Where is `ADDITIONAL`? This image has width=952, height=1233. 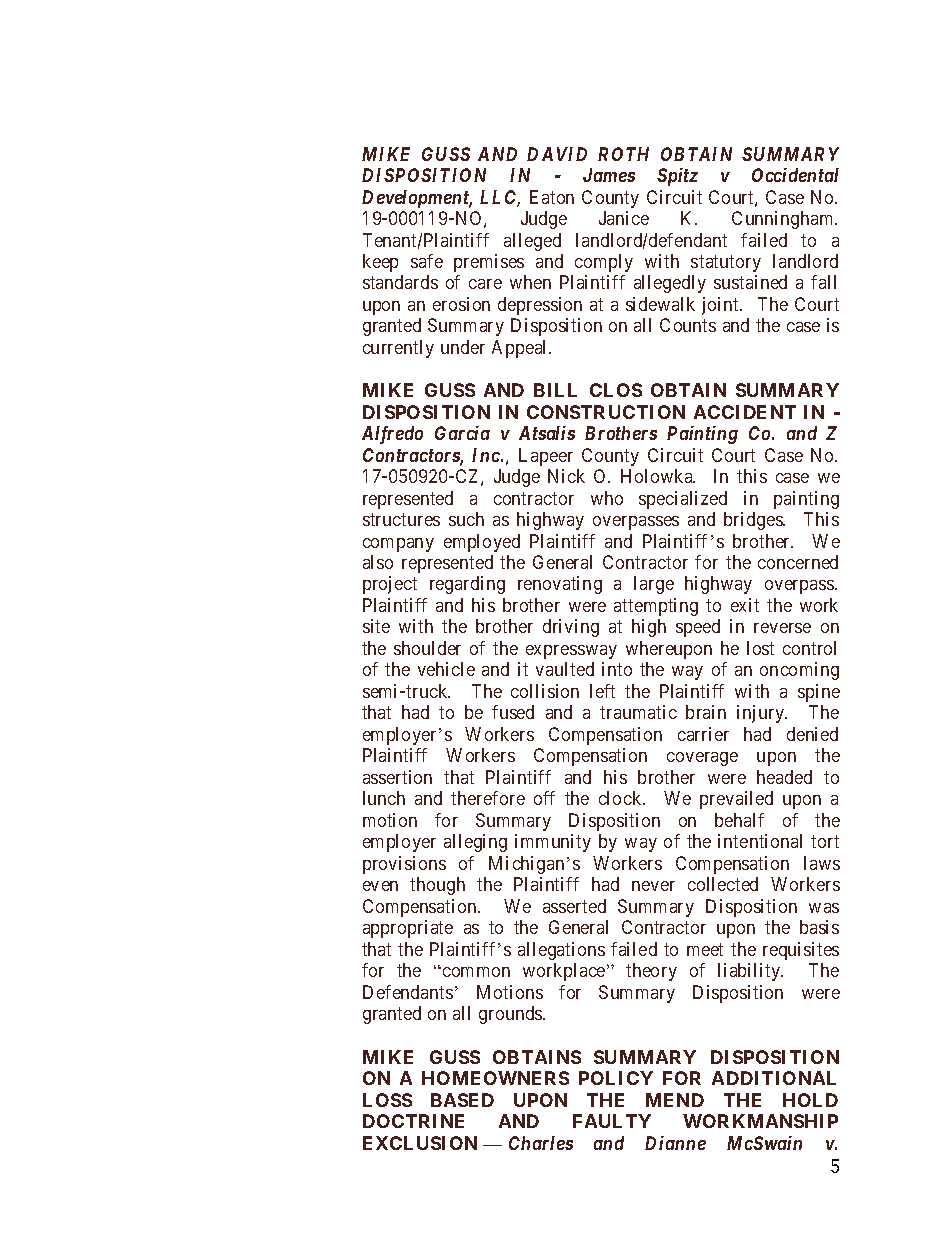
ADDITIONAL is located at coordinates (774, 1078).
